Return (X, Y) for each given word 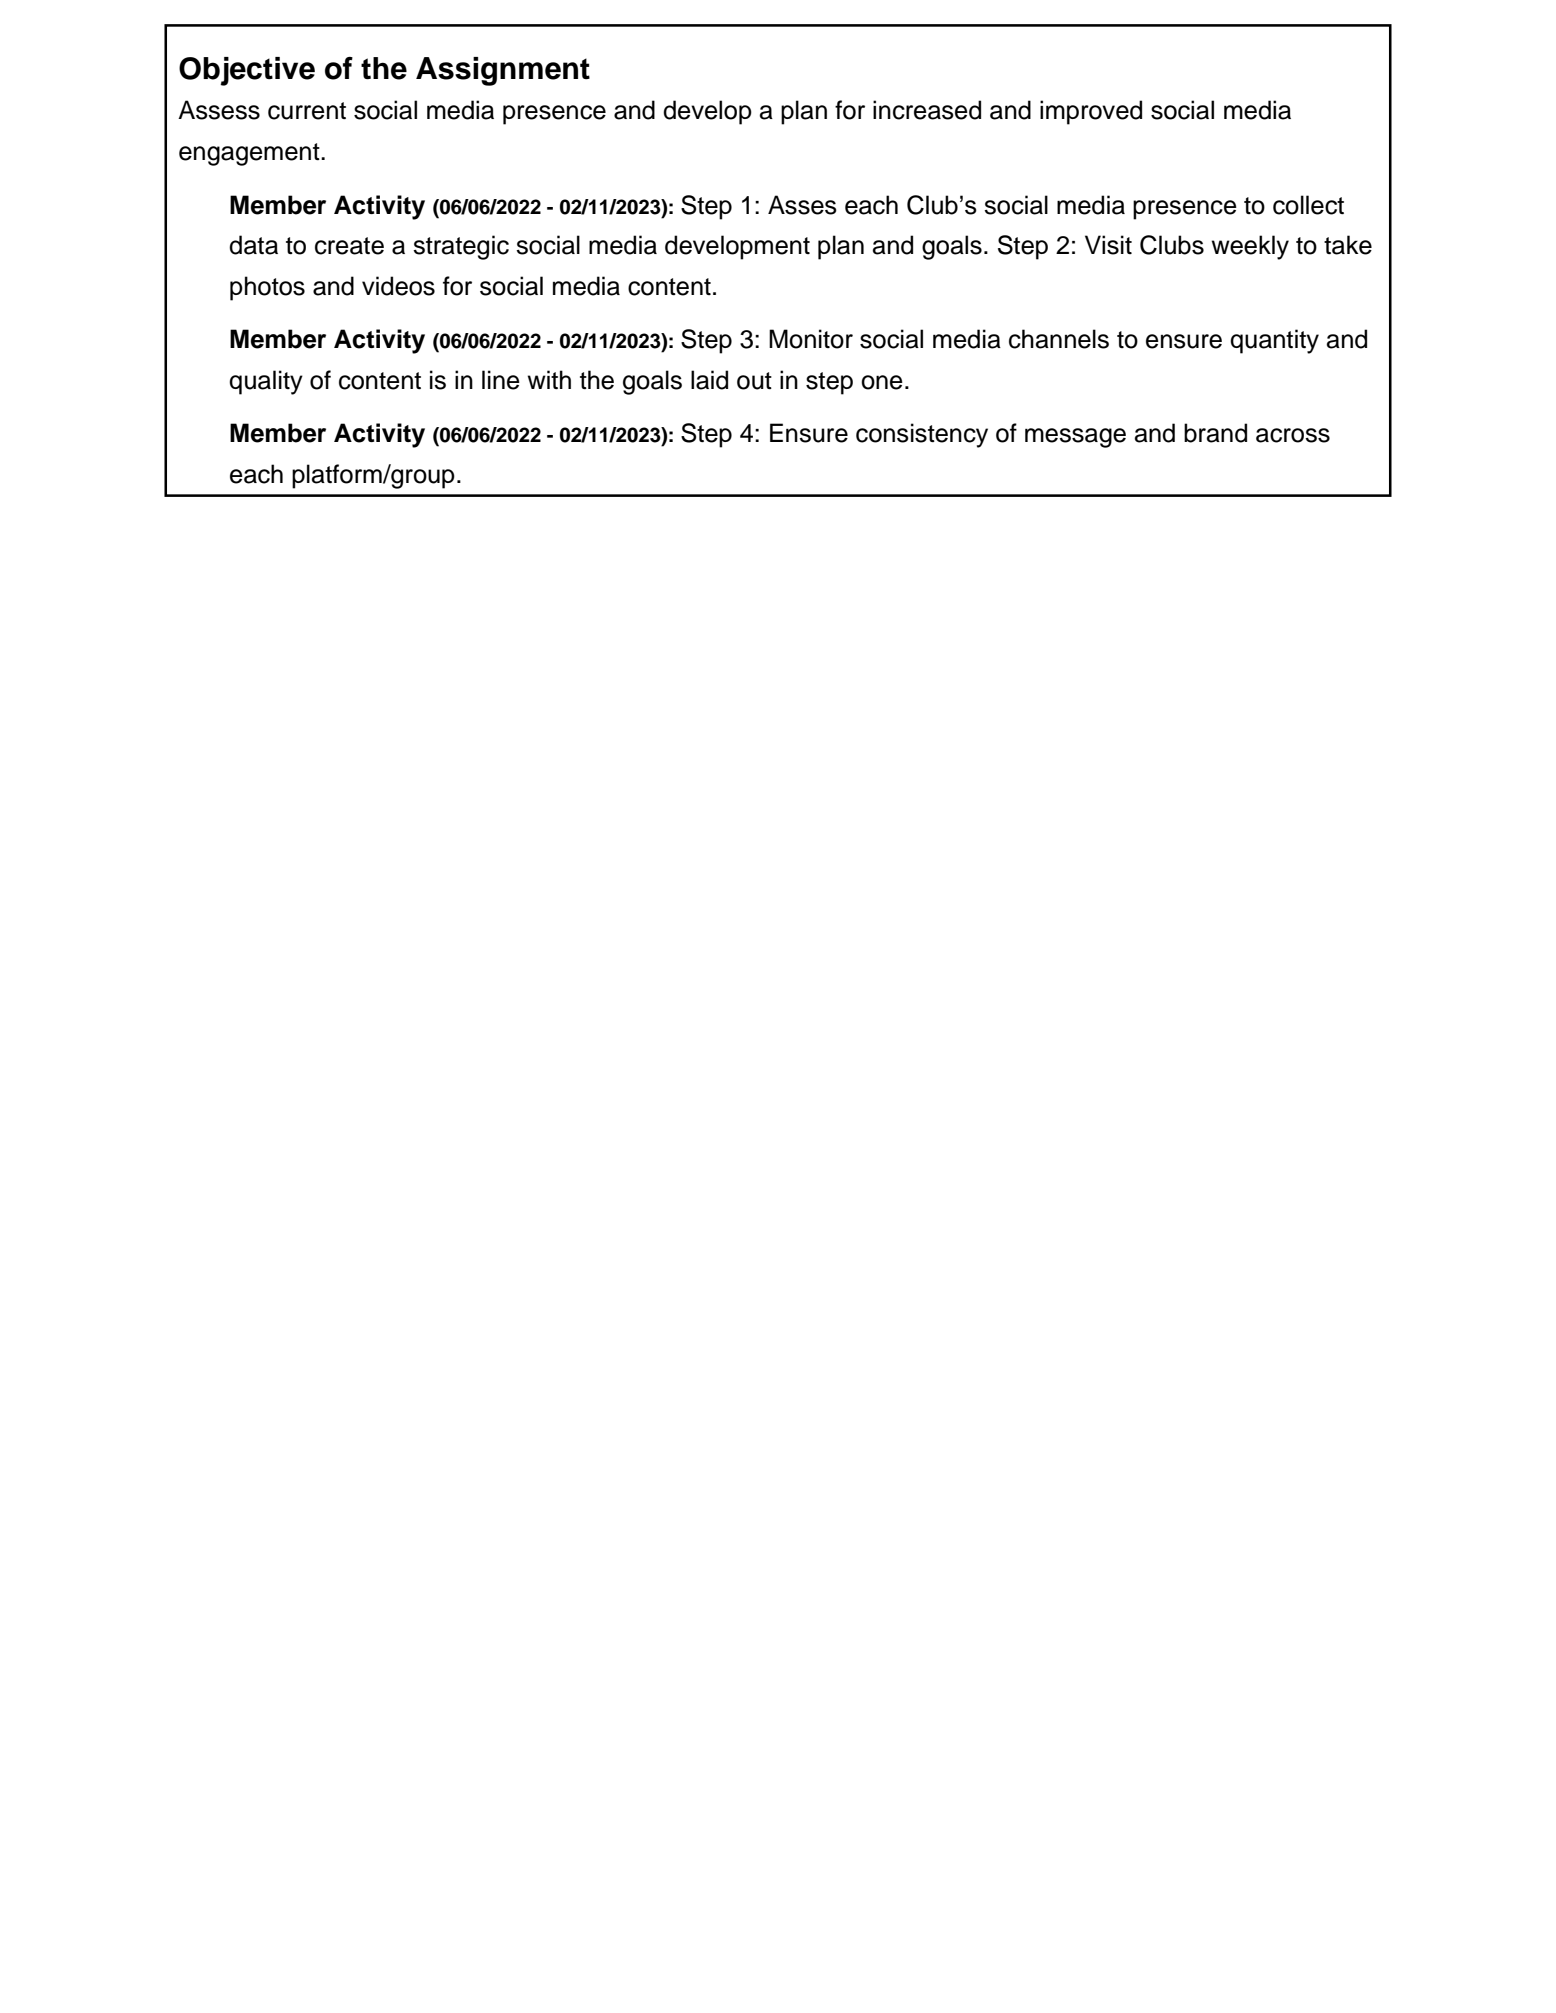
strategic (461, 247)
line (501, 380)
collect (1308, 205)
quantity (1274, 341)
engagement (250, 154)
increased (927, 110)
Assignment (503, 71)
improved (1091, 112)
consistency (922, 435)
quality (266, 382)
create (349, 246)
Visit (1108, 245)
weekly (1250, 247)
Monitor (811, 339)
